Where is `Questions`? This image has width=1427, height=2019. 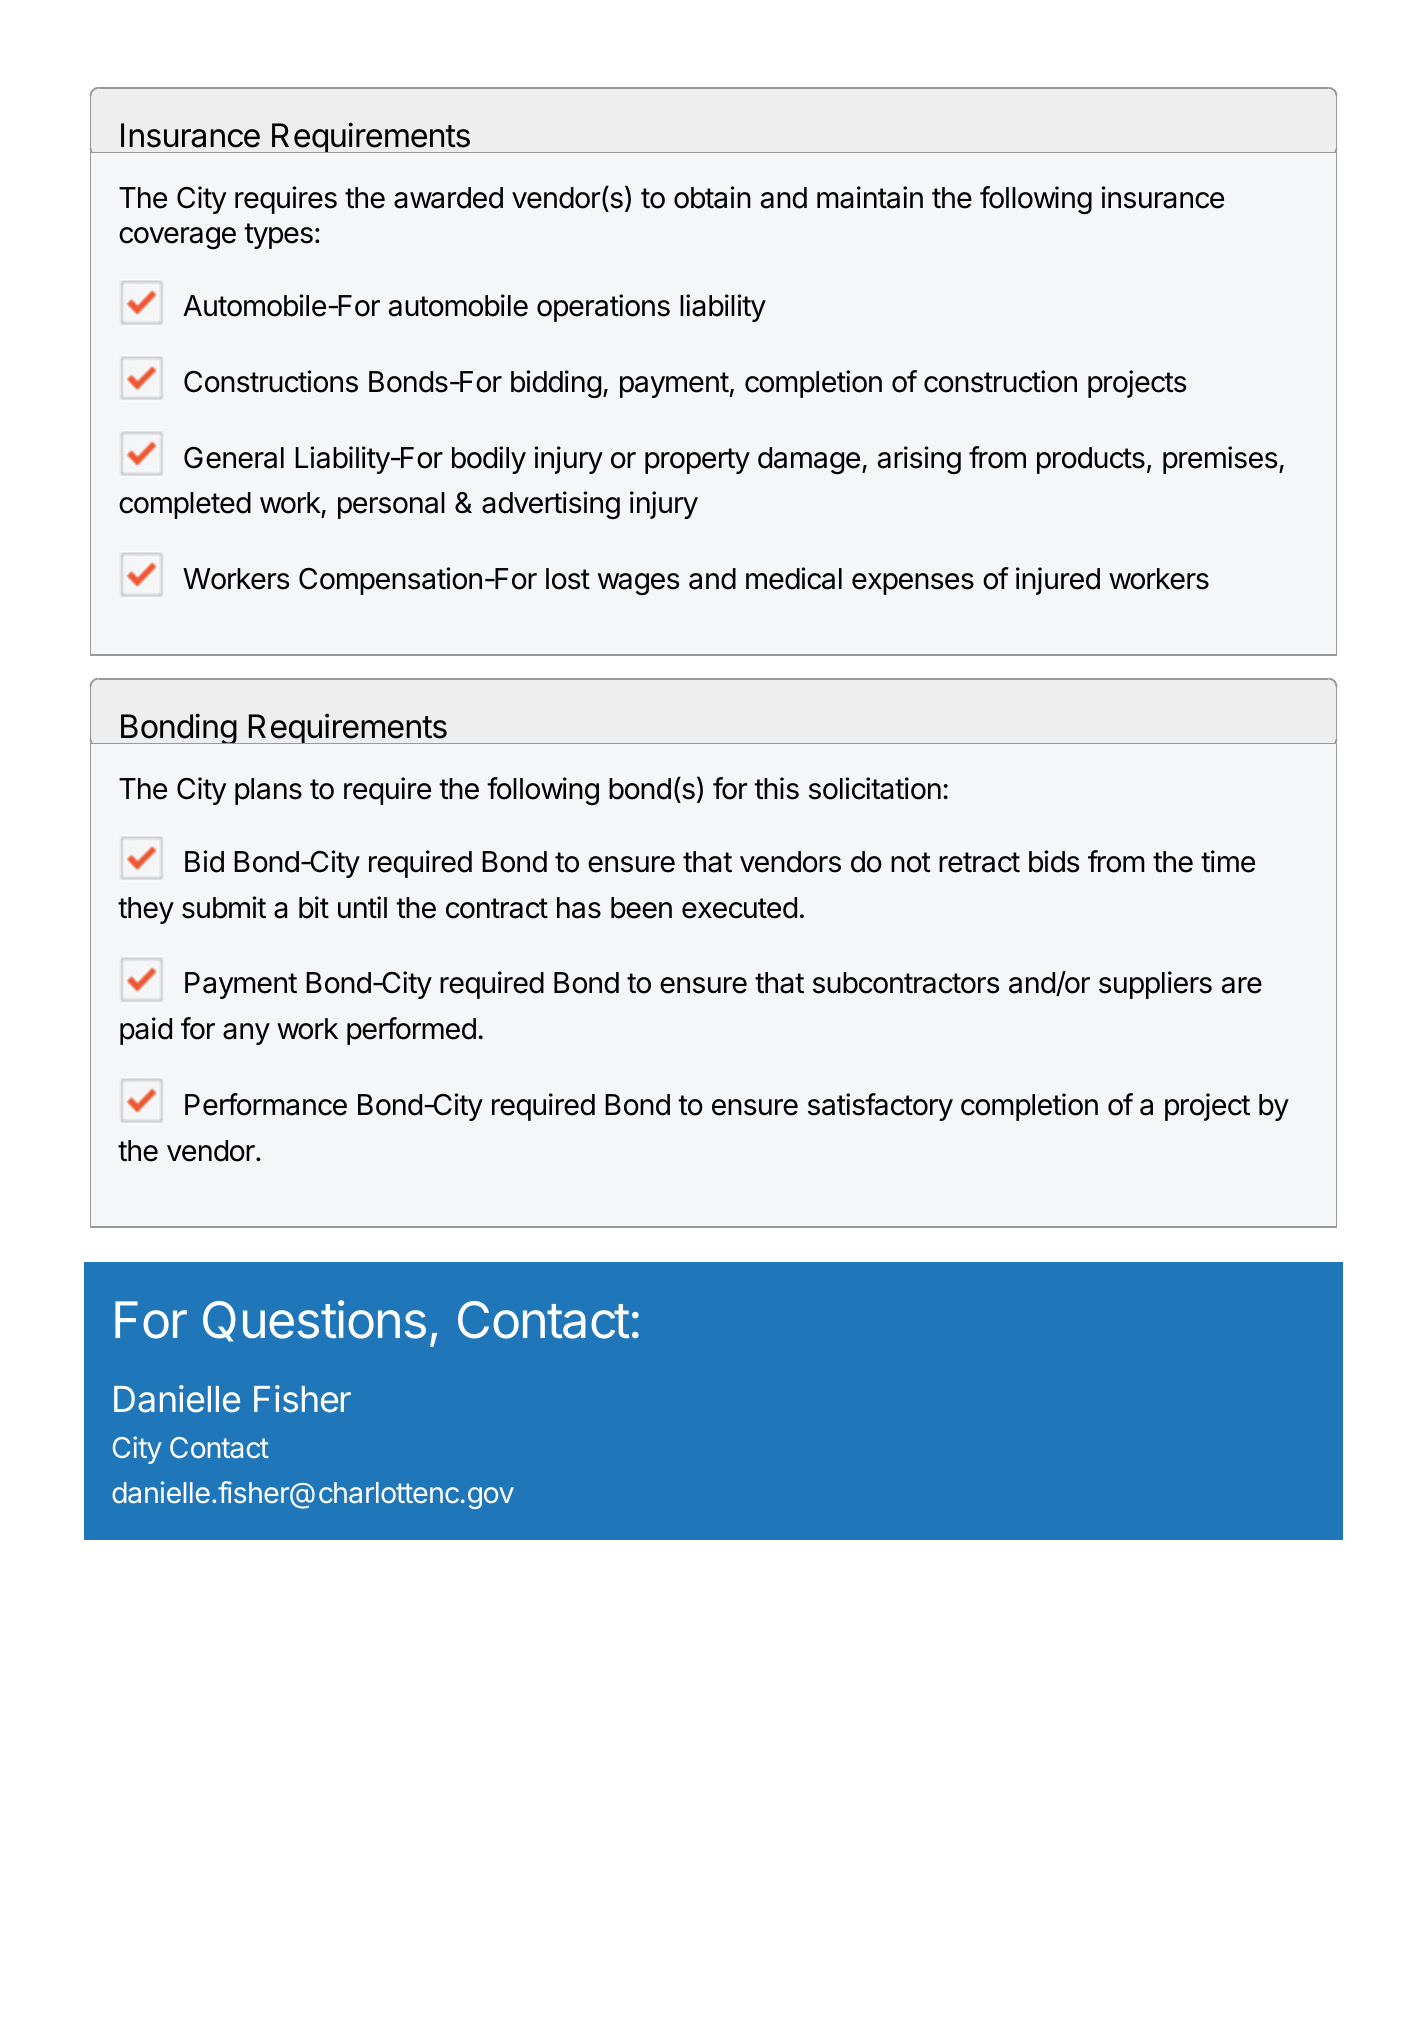 Questions is located at coordinates (314, 1321).
